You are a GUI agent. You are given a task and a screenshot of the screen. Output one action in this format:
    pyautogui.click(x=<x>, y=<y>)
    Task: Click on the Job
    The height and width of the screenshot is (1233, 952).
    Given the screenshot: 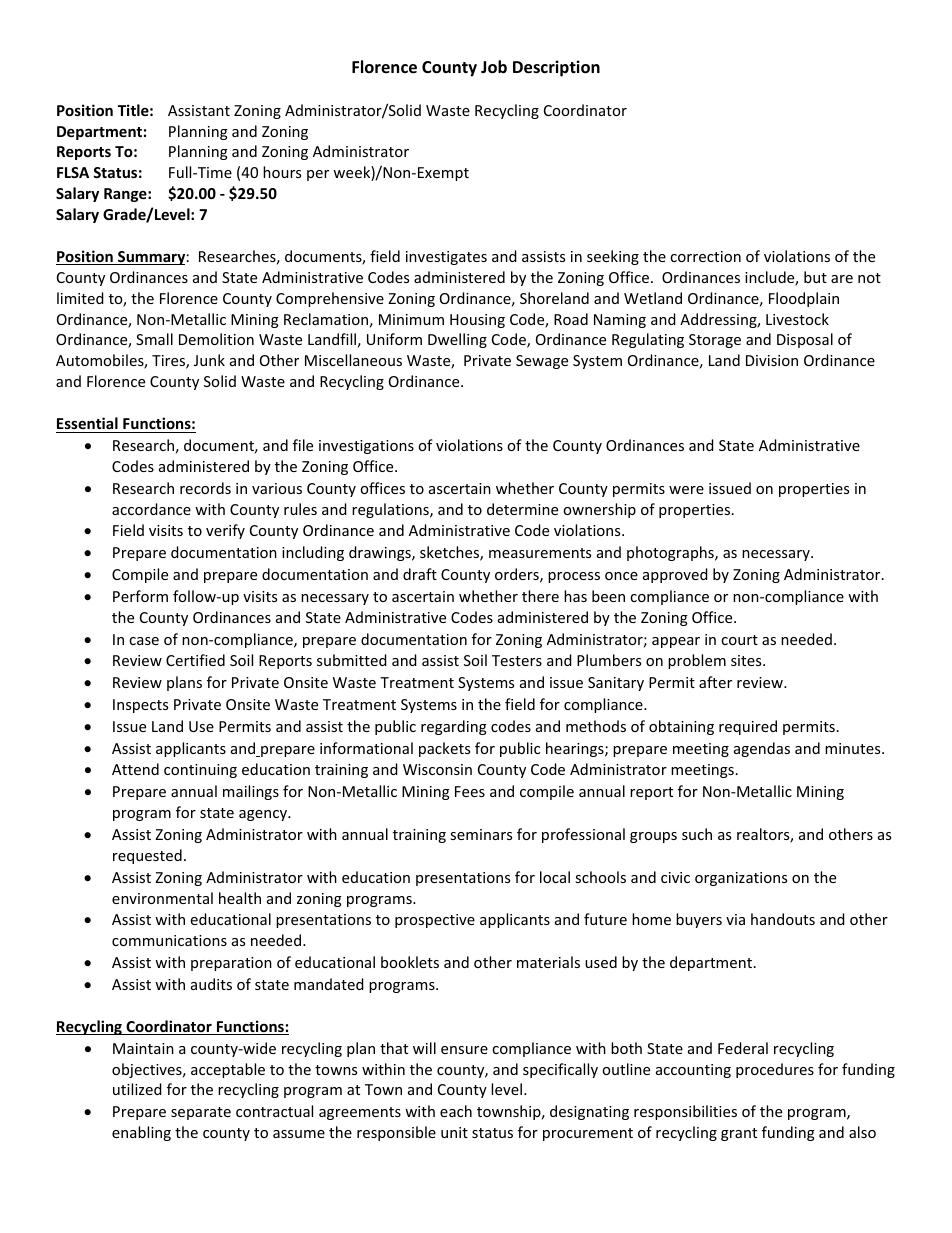 What is the action you would take?
    pyautogui.click(x=494, y=67)
